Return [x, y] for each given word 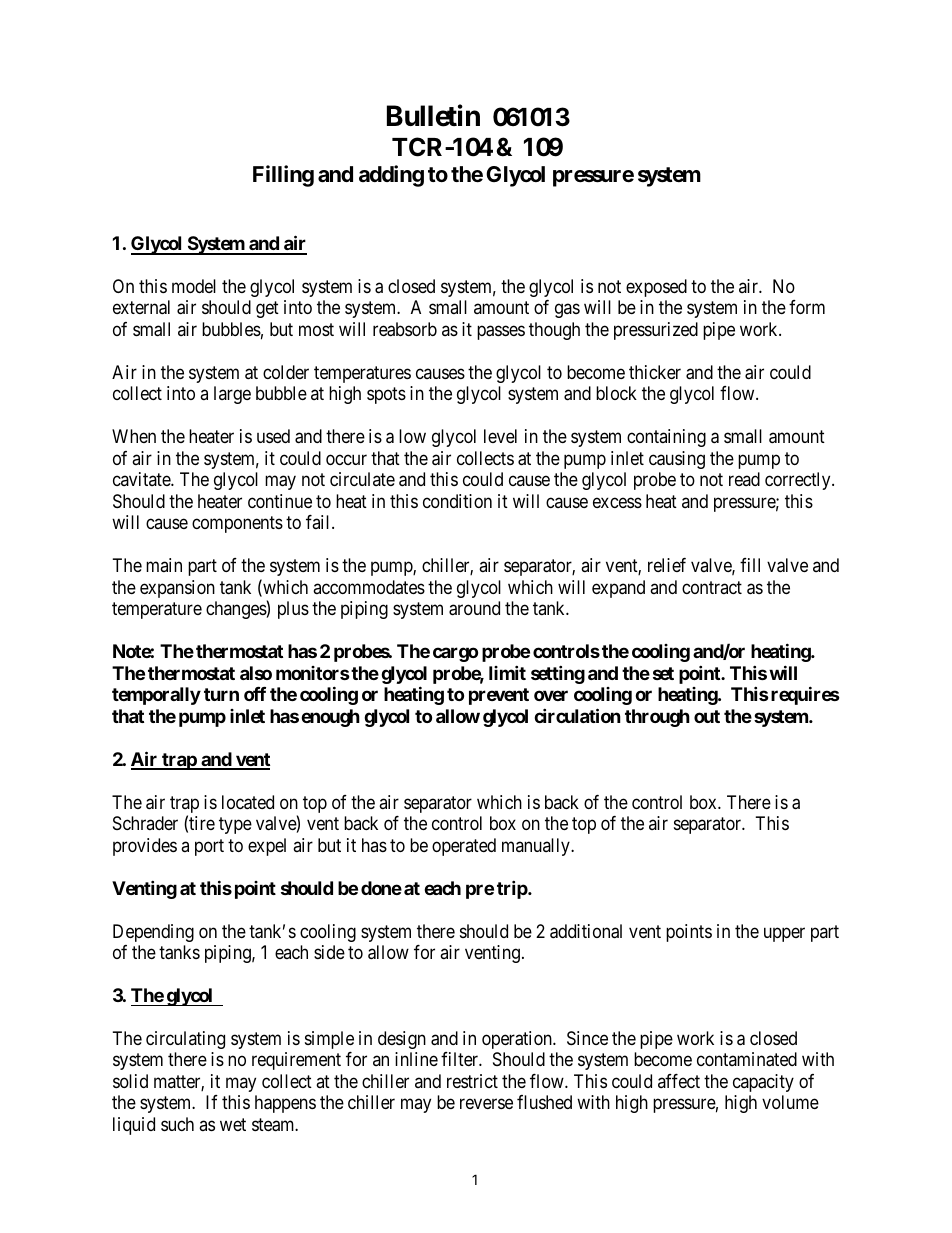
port [209, 847]
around [474, 608]
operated [464, 847]
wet [233, 1124]
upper [784, 934]
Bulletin [433, 116]
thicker [655, 372]
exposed [656, 288]
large [232, 395]
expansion [177, 589]
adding [391, 176]
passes [501, 332]
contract [712, 587]
